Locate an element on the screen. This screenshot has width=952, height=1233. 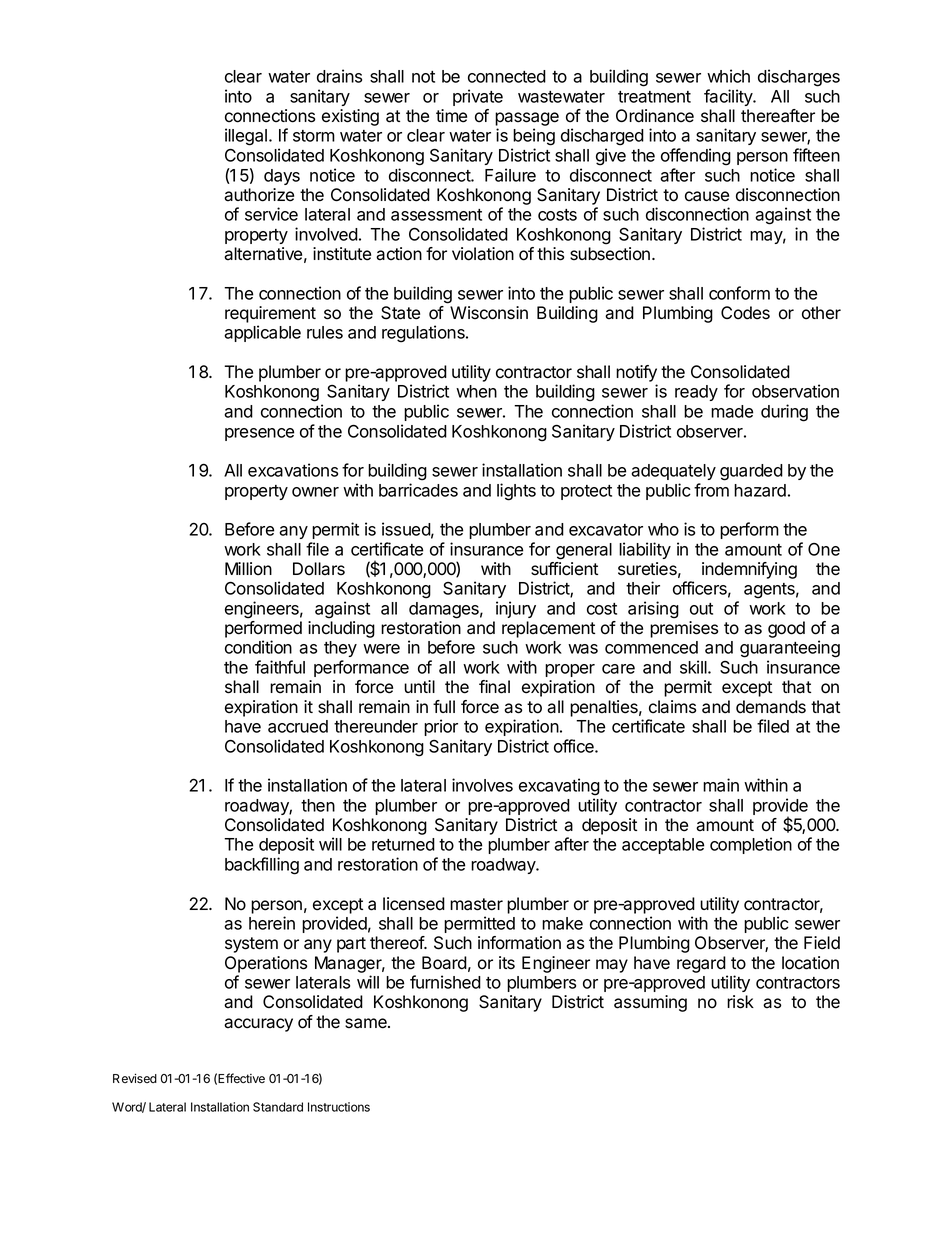
accrued is located at coordinates (298, 726).
